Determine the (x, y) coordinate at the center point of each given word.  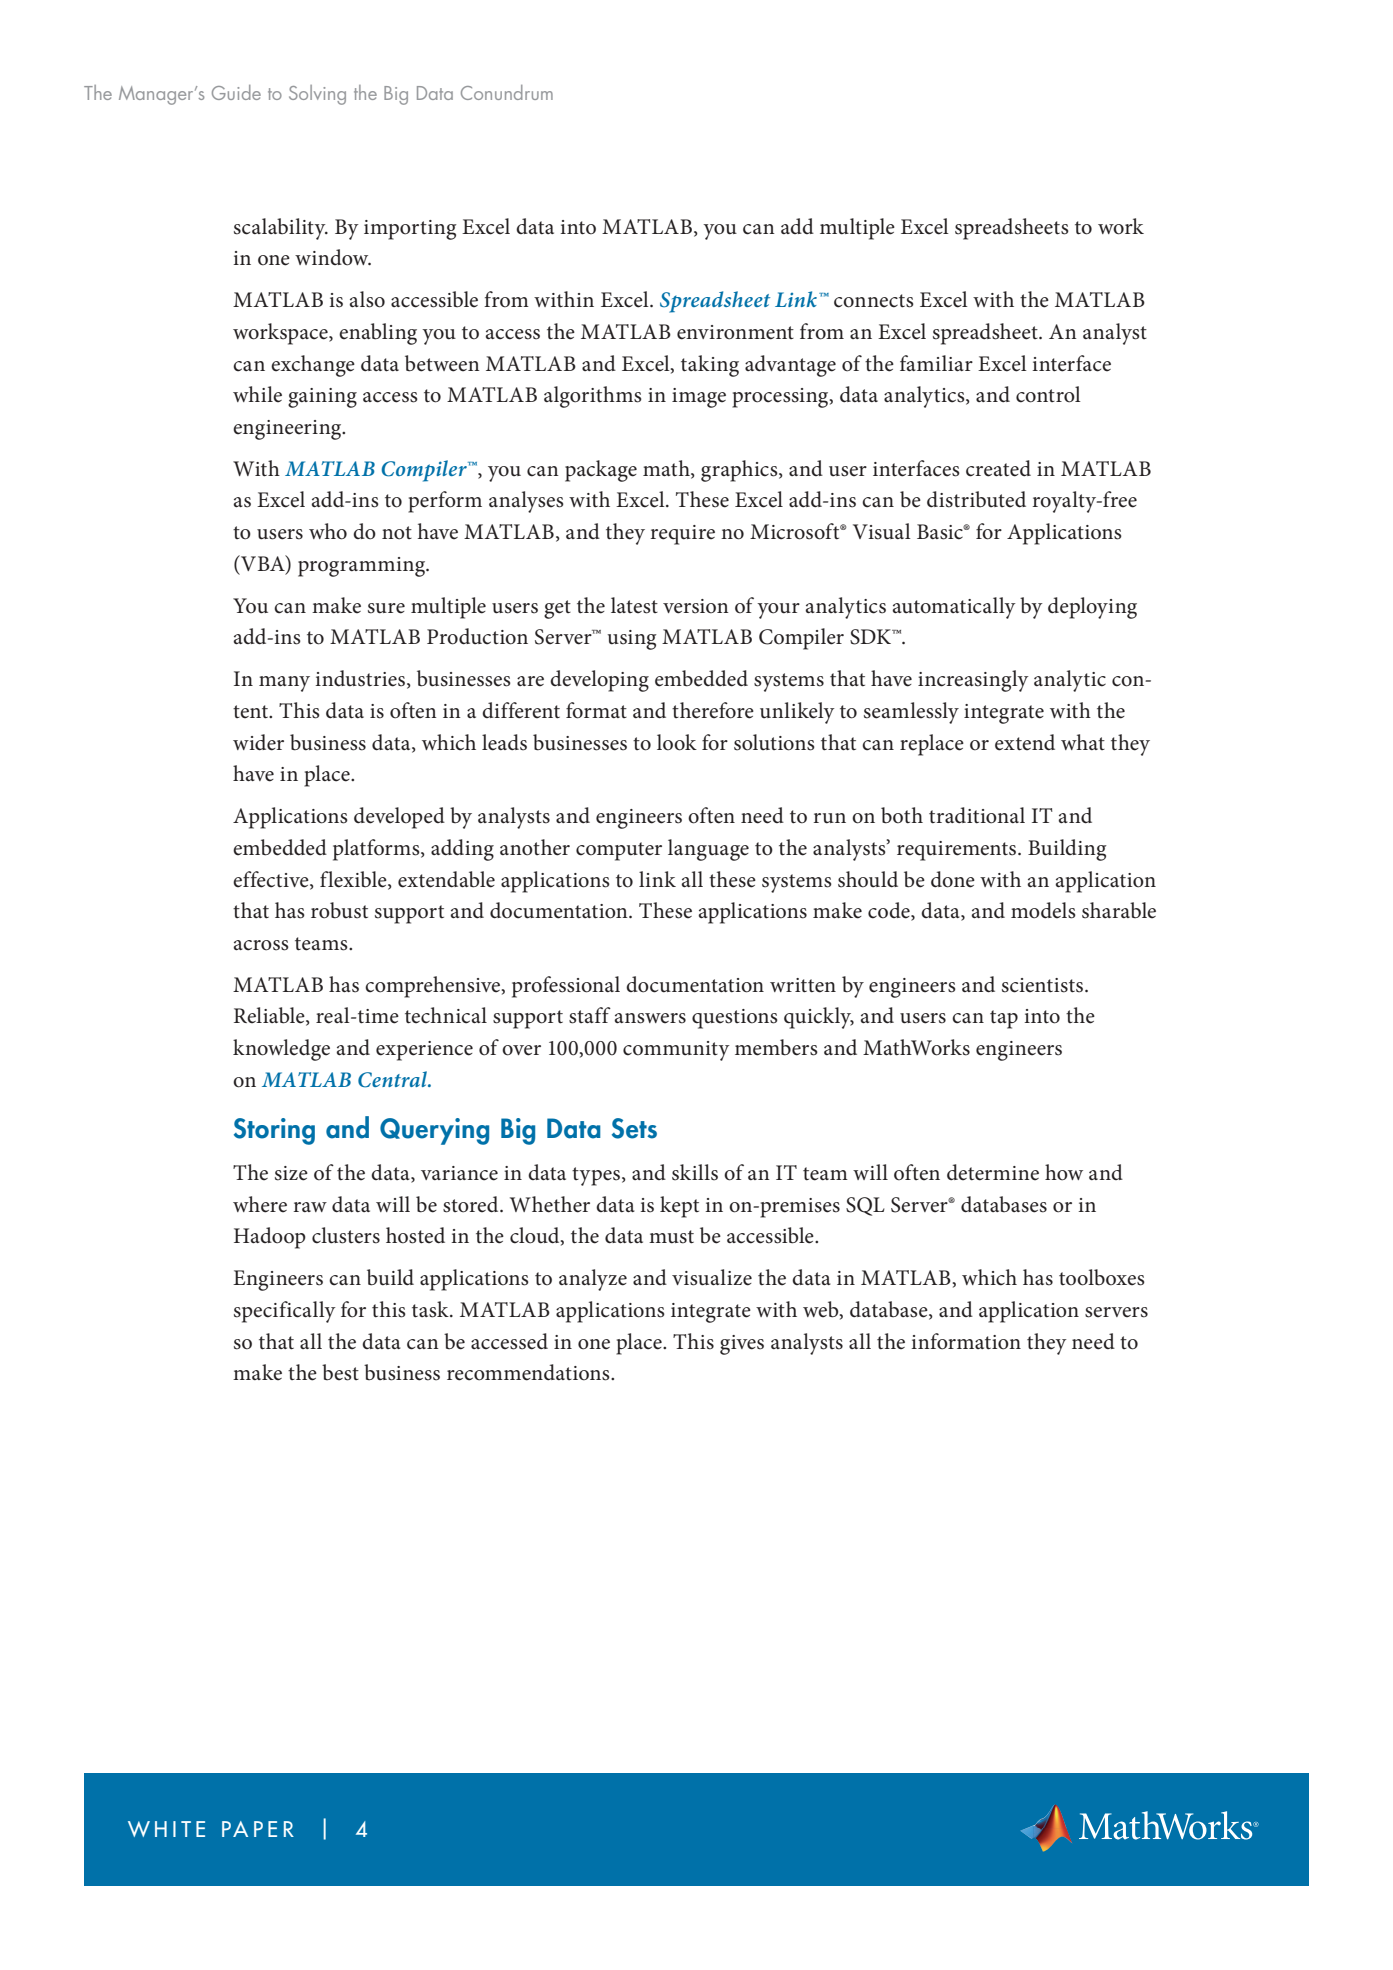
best (340, 1372)
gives (742, 1345)
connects (874, 301)
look (677, 742)
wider (258, 742)
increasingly (973, 681)
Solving (317, 95)
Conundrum (507, 92)
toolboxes (1102, 1277)
